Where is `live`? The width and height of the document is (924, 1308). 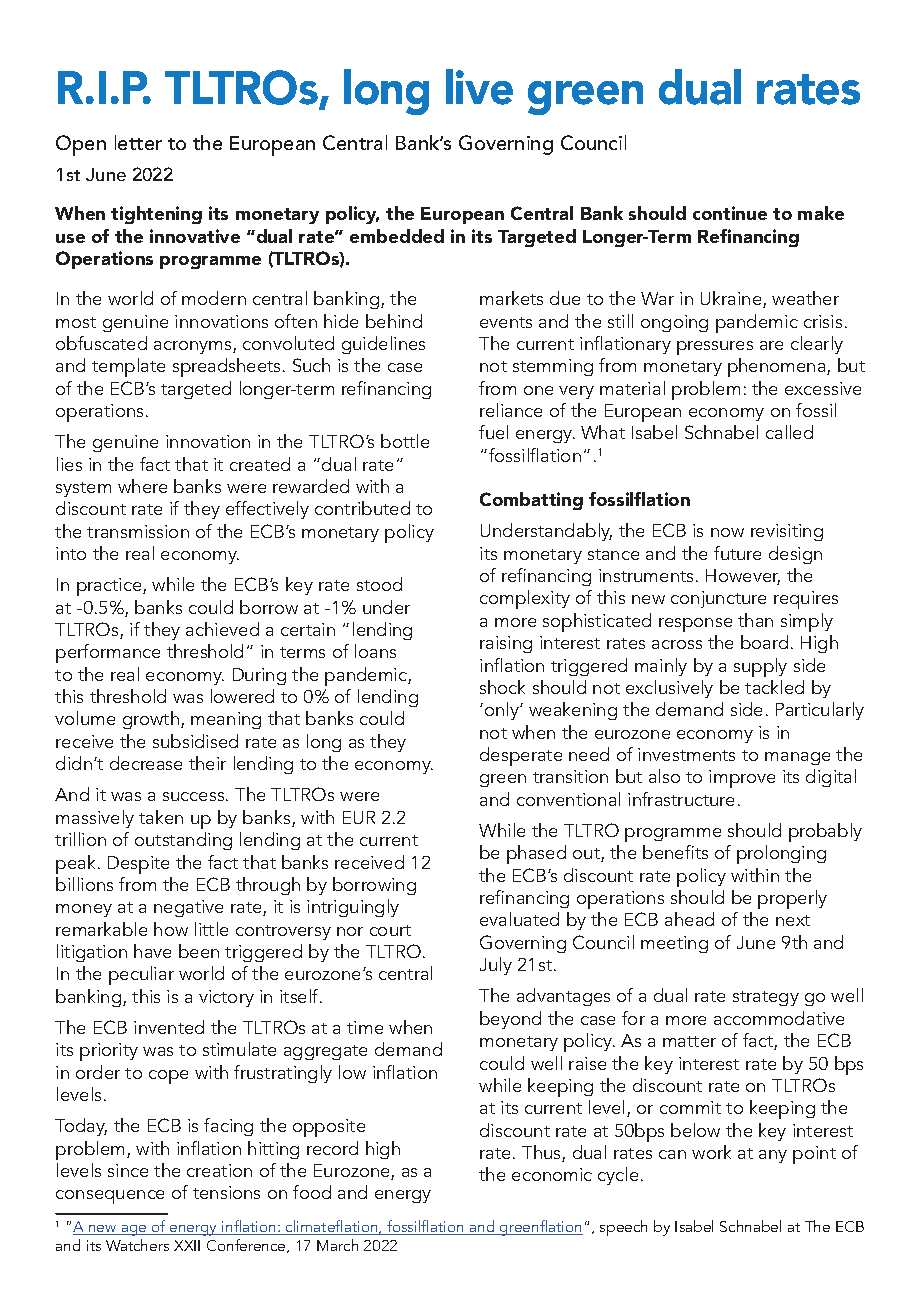
live is located at coordinates (479, 87).
